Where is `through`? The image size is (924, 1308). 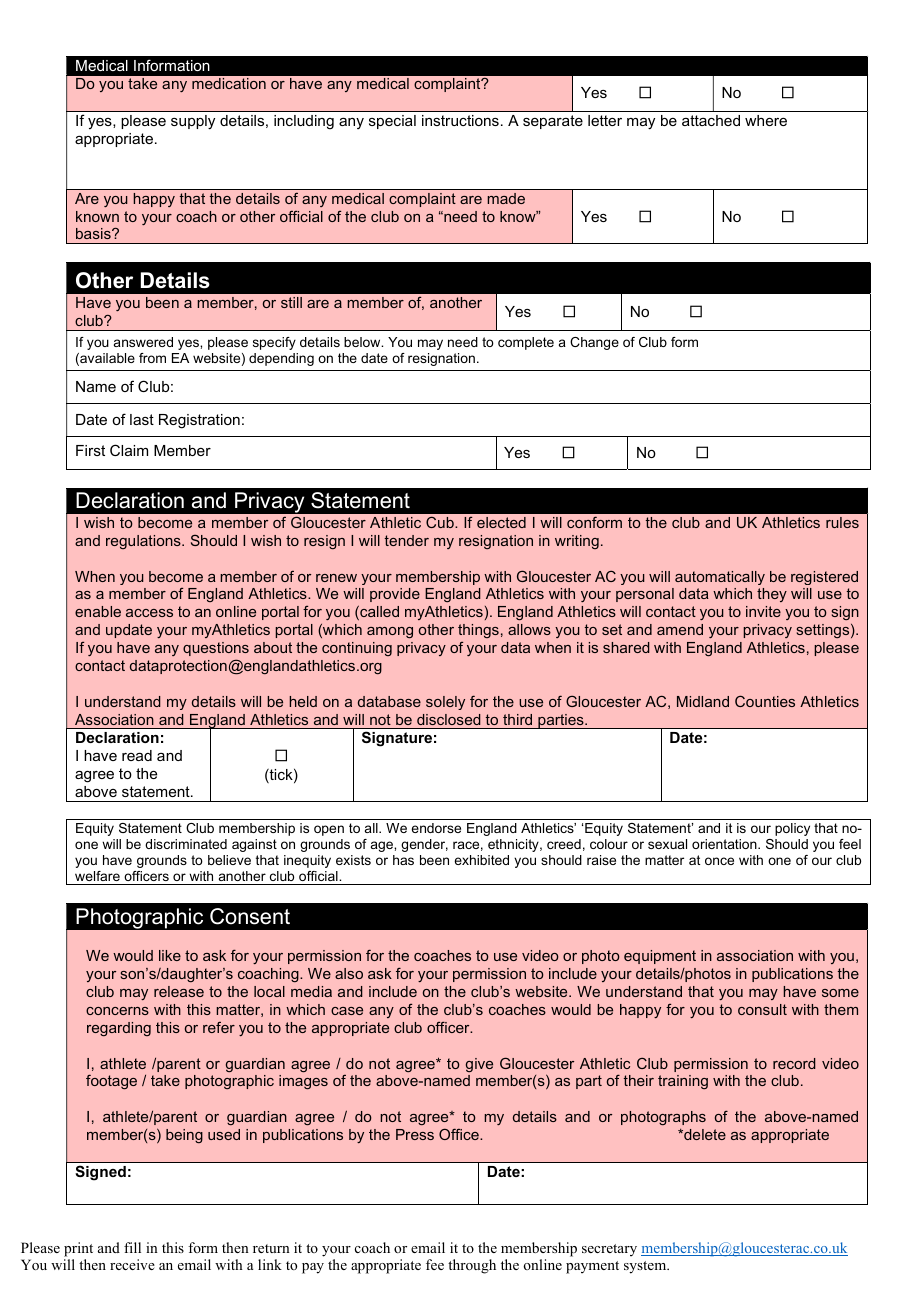
through is located at coordinates (472, 1266).
